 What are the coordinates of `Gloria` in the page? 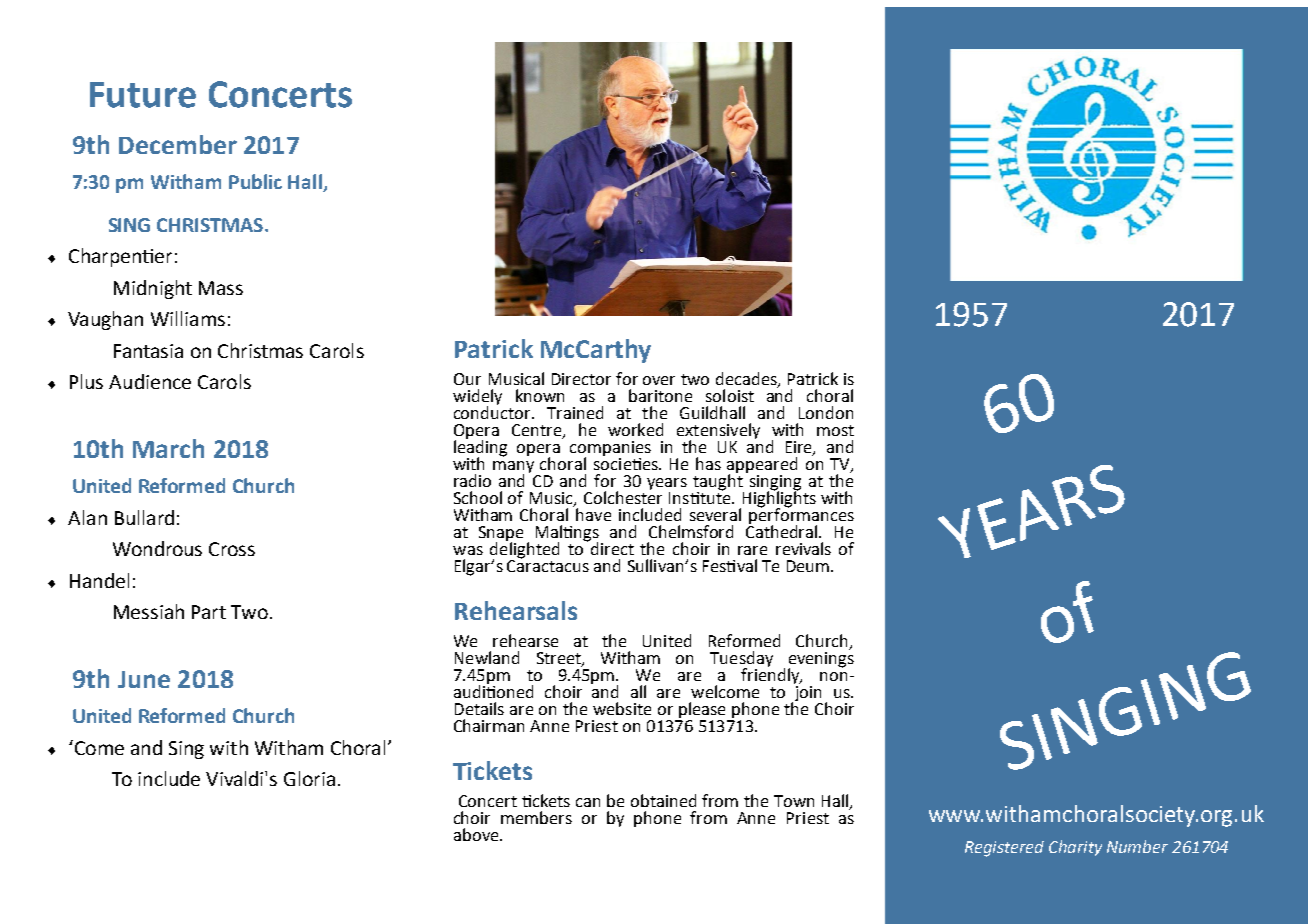 It's located at (309, 778).
